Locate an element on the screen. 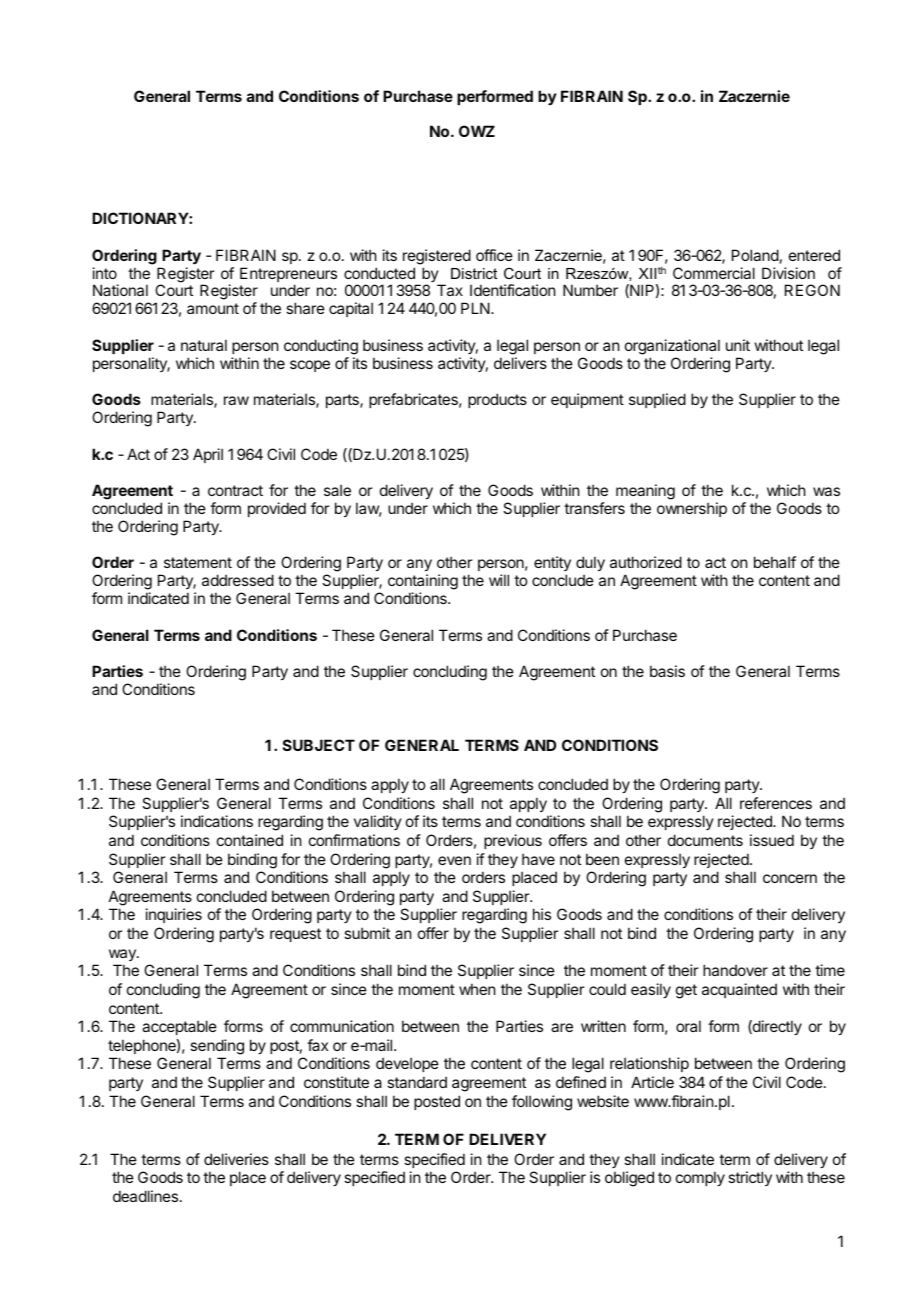  SUBJECT is located at coordinates (319, 745).
